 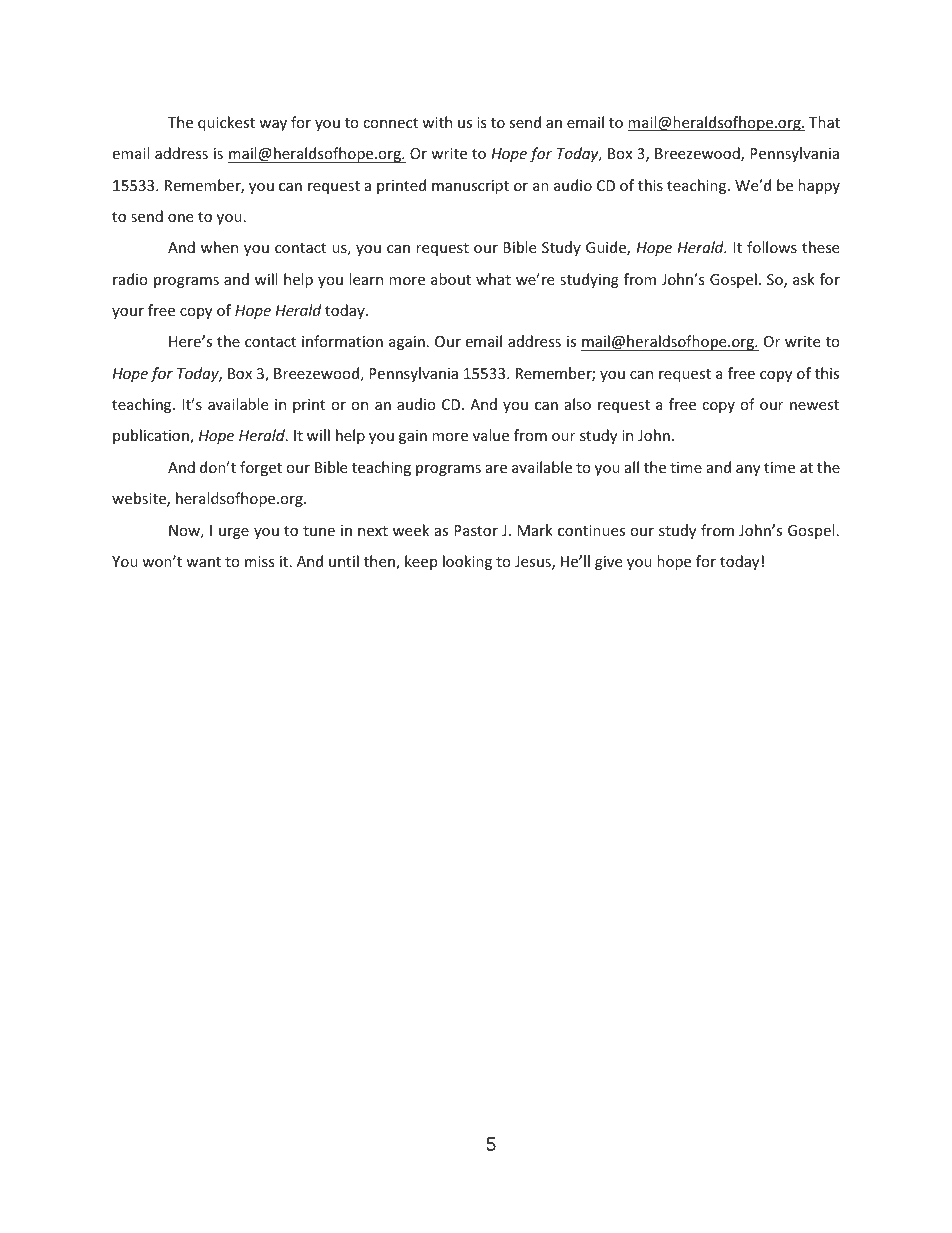 What do you see at coordinates (467, 562) in the screenshot?
I see `looking` at bounding box center [467, 562].
